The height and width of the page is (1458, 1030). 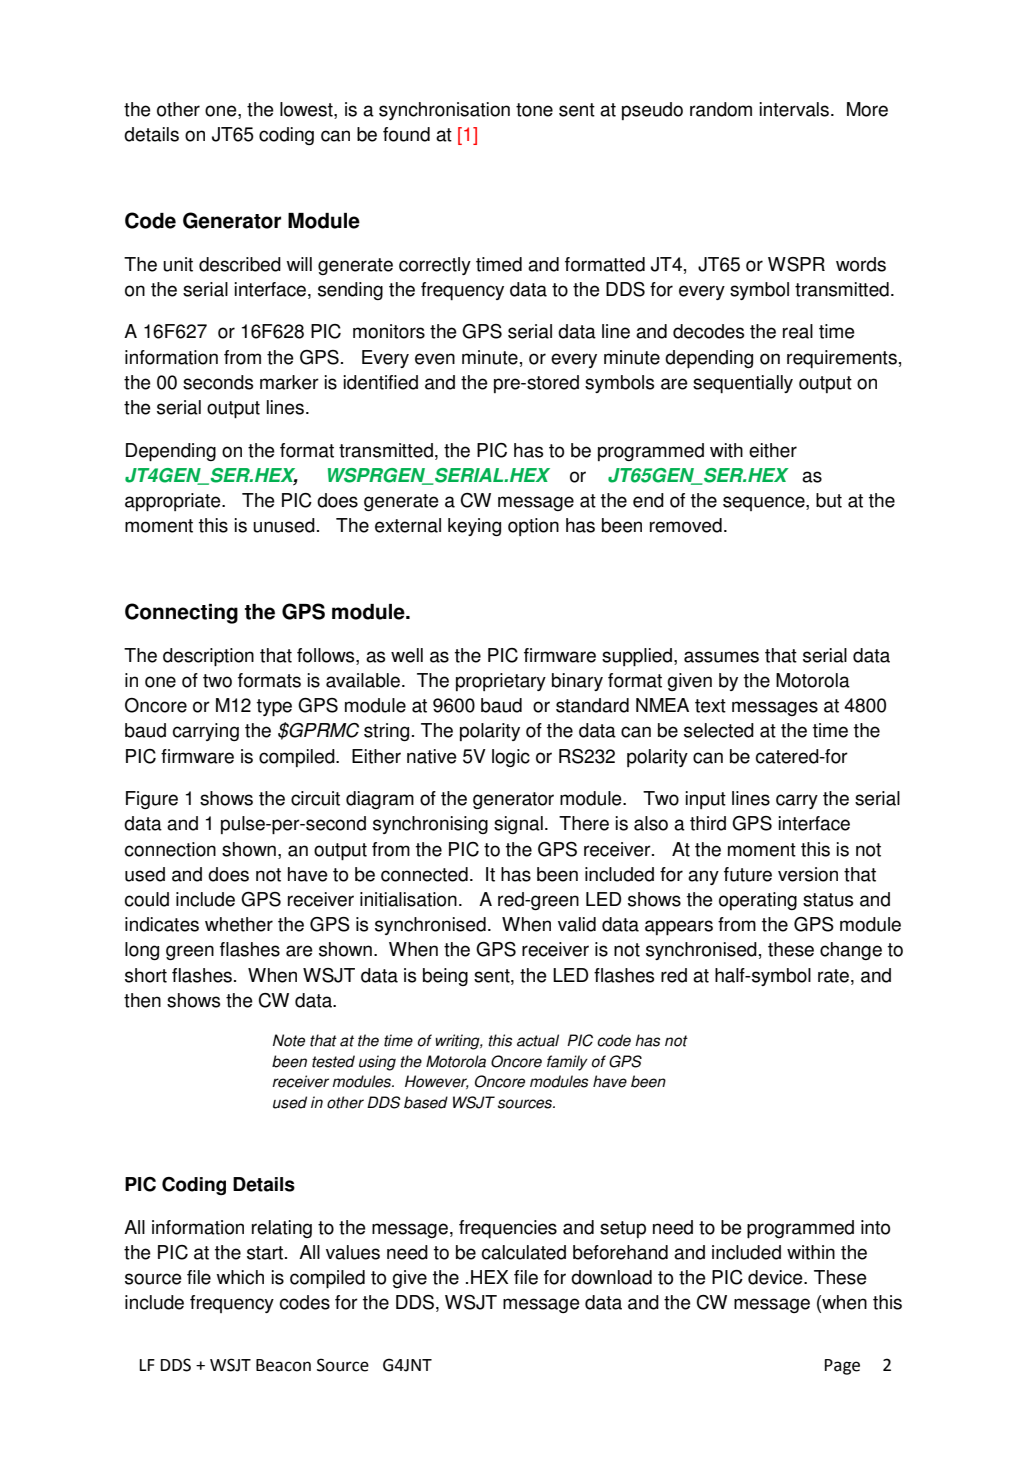 I want to click on calculated, so click(x=524, y=1252).
